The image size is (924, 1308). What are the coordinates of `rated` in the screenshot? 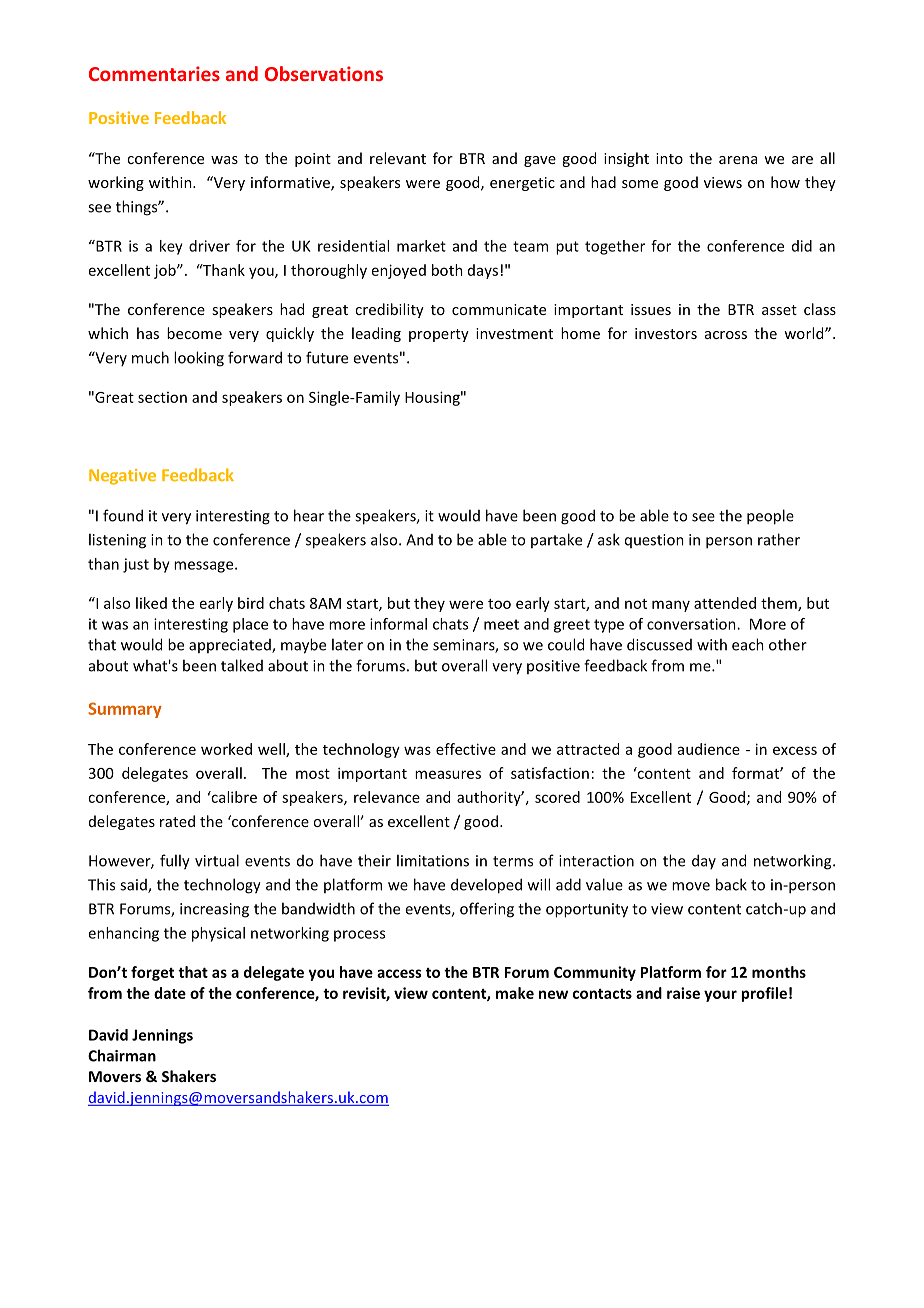 It's located at (177, 821).
